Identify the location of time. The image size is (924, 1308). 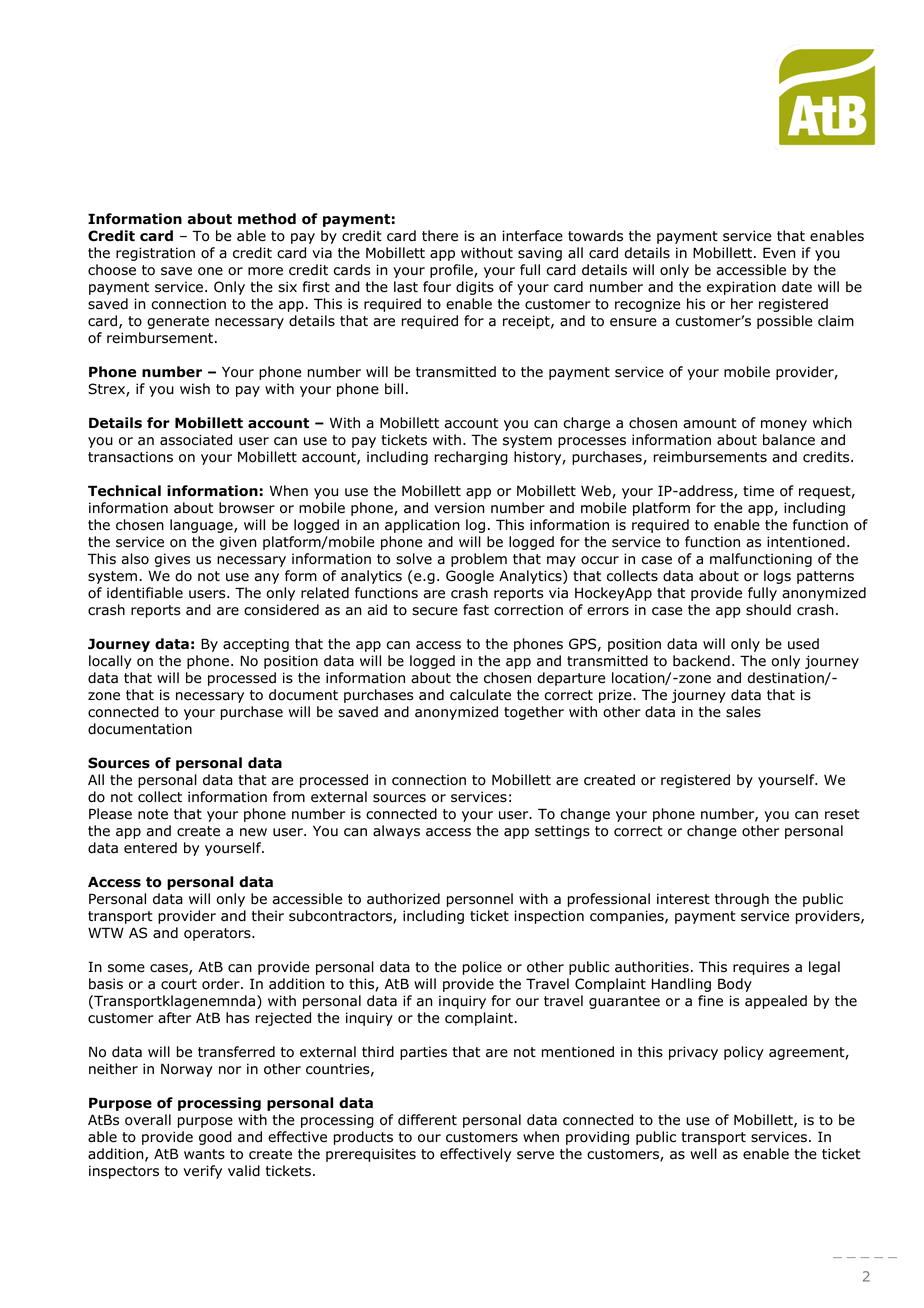
(758, 491).
